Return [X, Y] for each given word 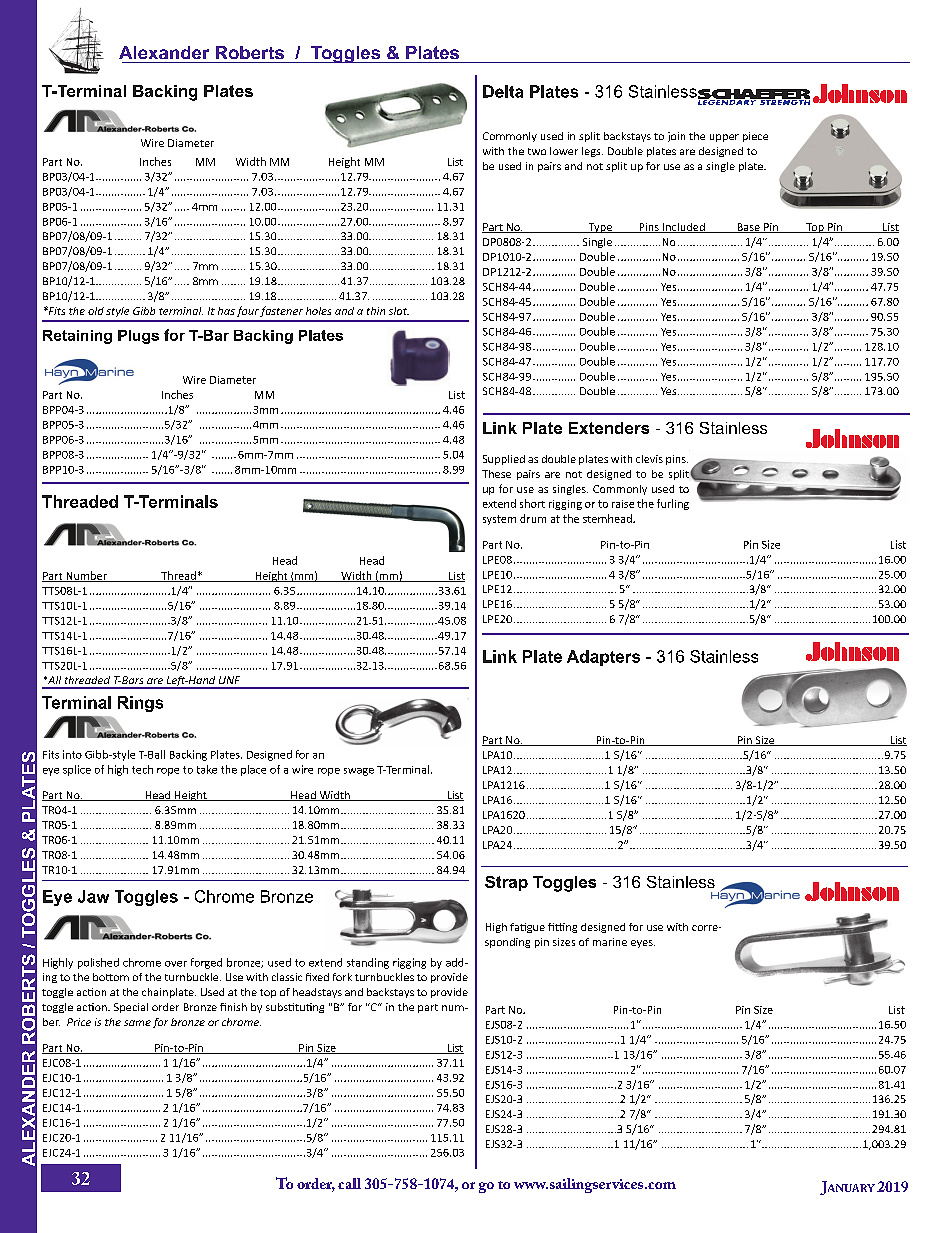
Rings [140, 704]
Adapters [603, 658]
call [349, 1183]
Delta [503, 91]
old [96, 311]
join [676, 137]
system [499, 520]
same [137, 1023]
